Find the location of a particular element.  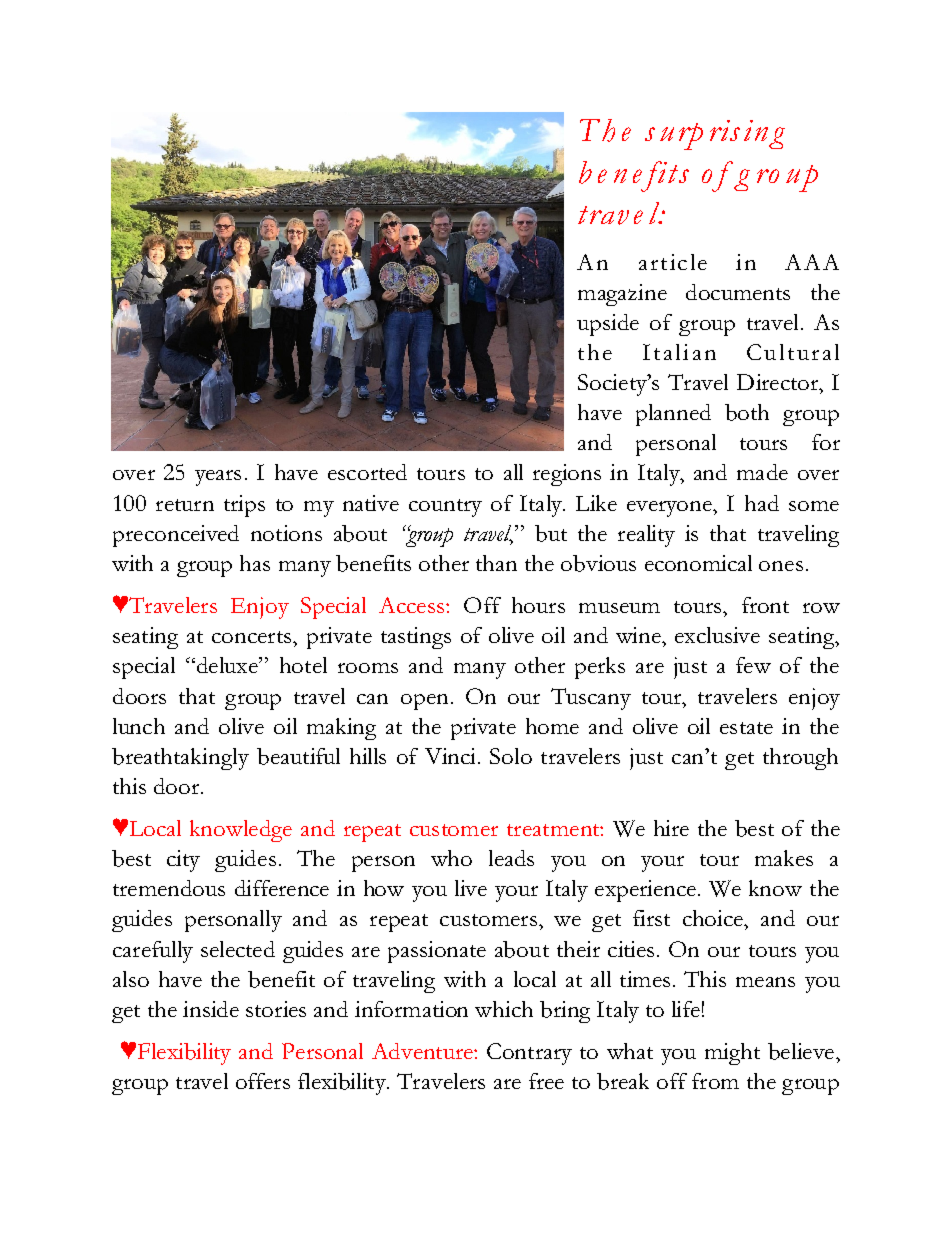

estate is located at coordinates (746, 728).
